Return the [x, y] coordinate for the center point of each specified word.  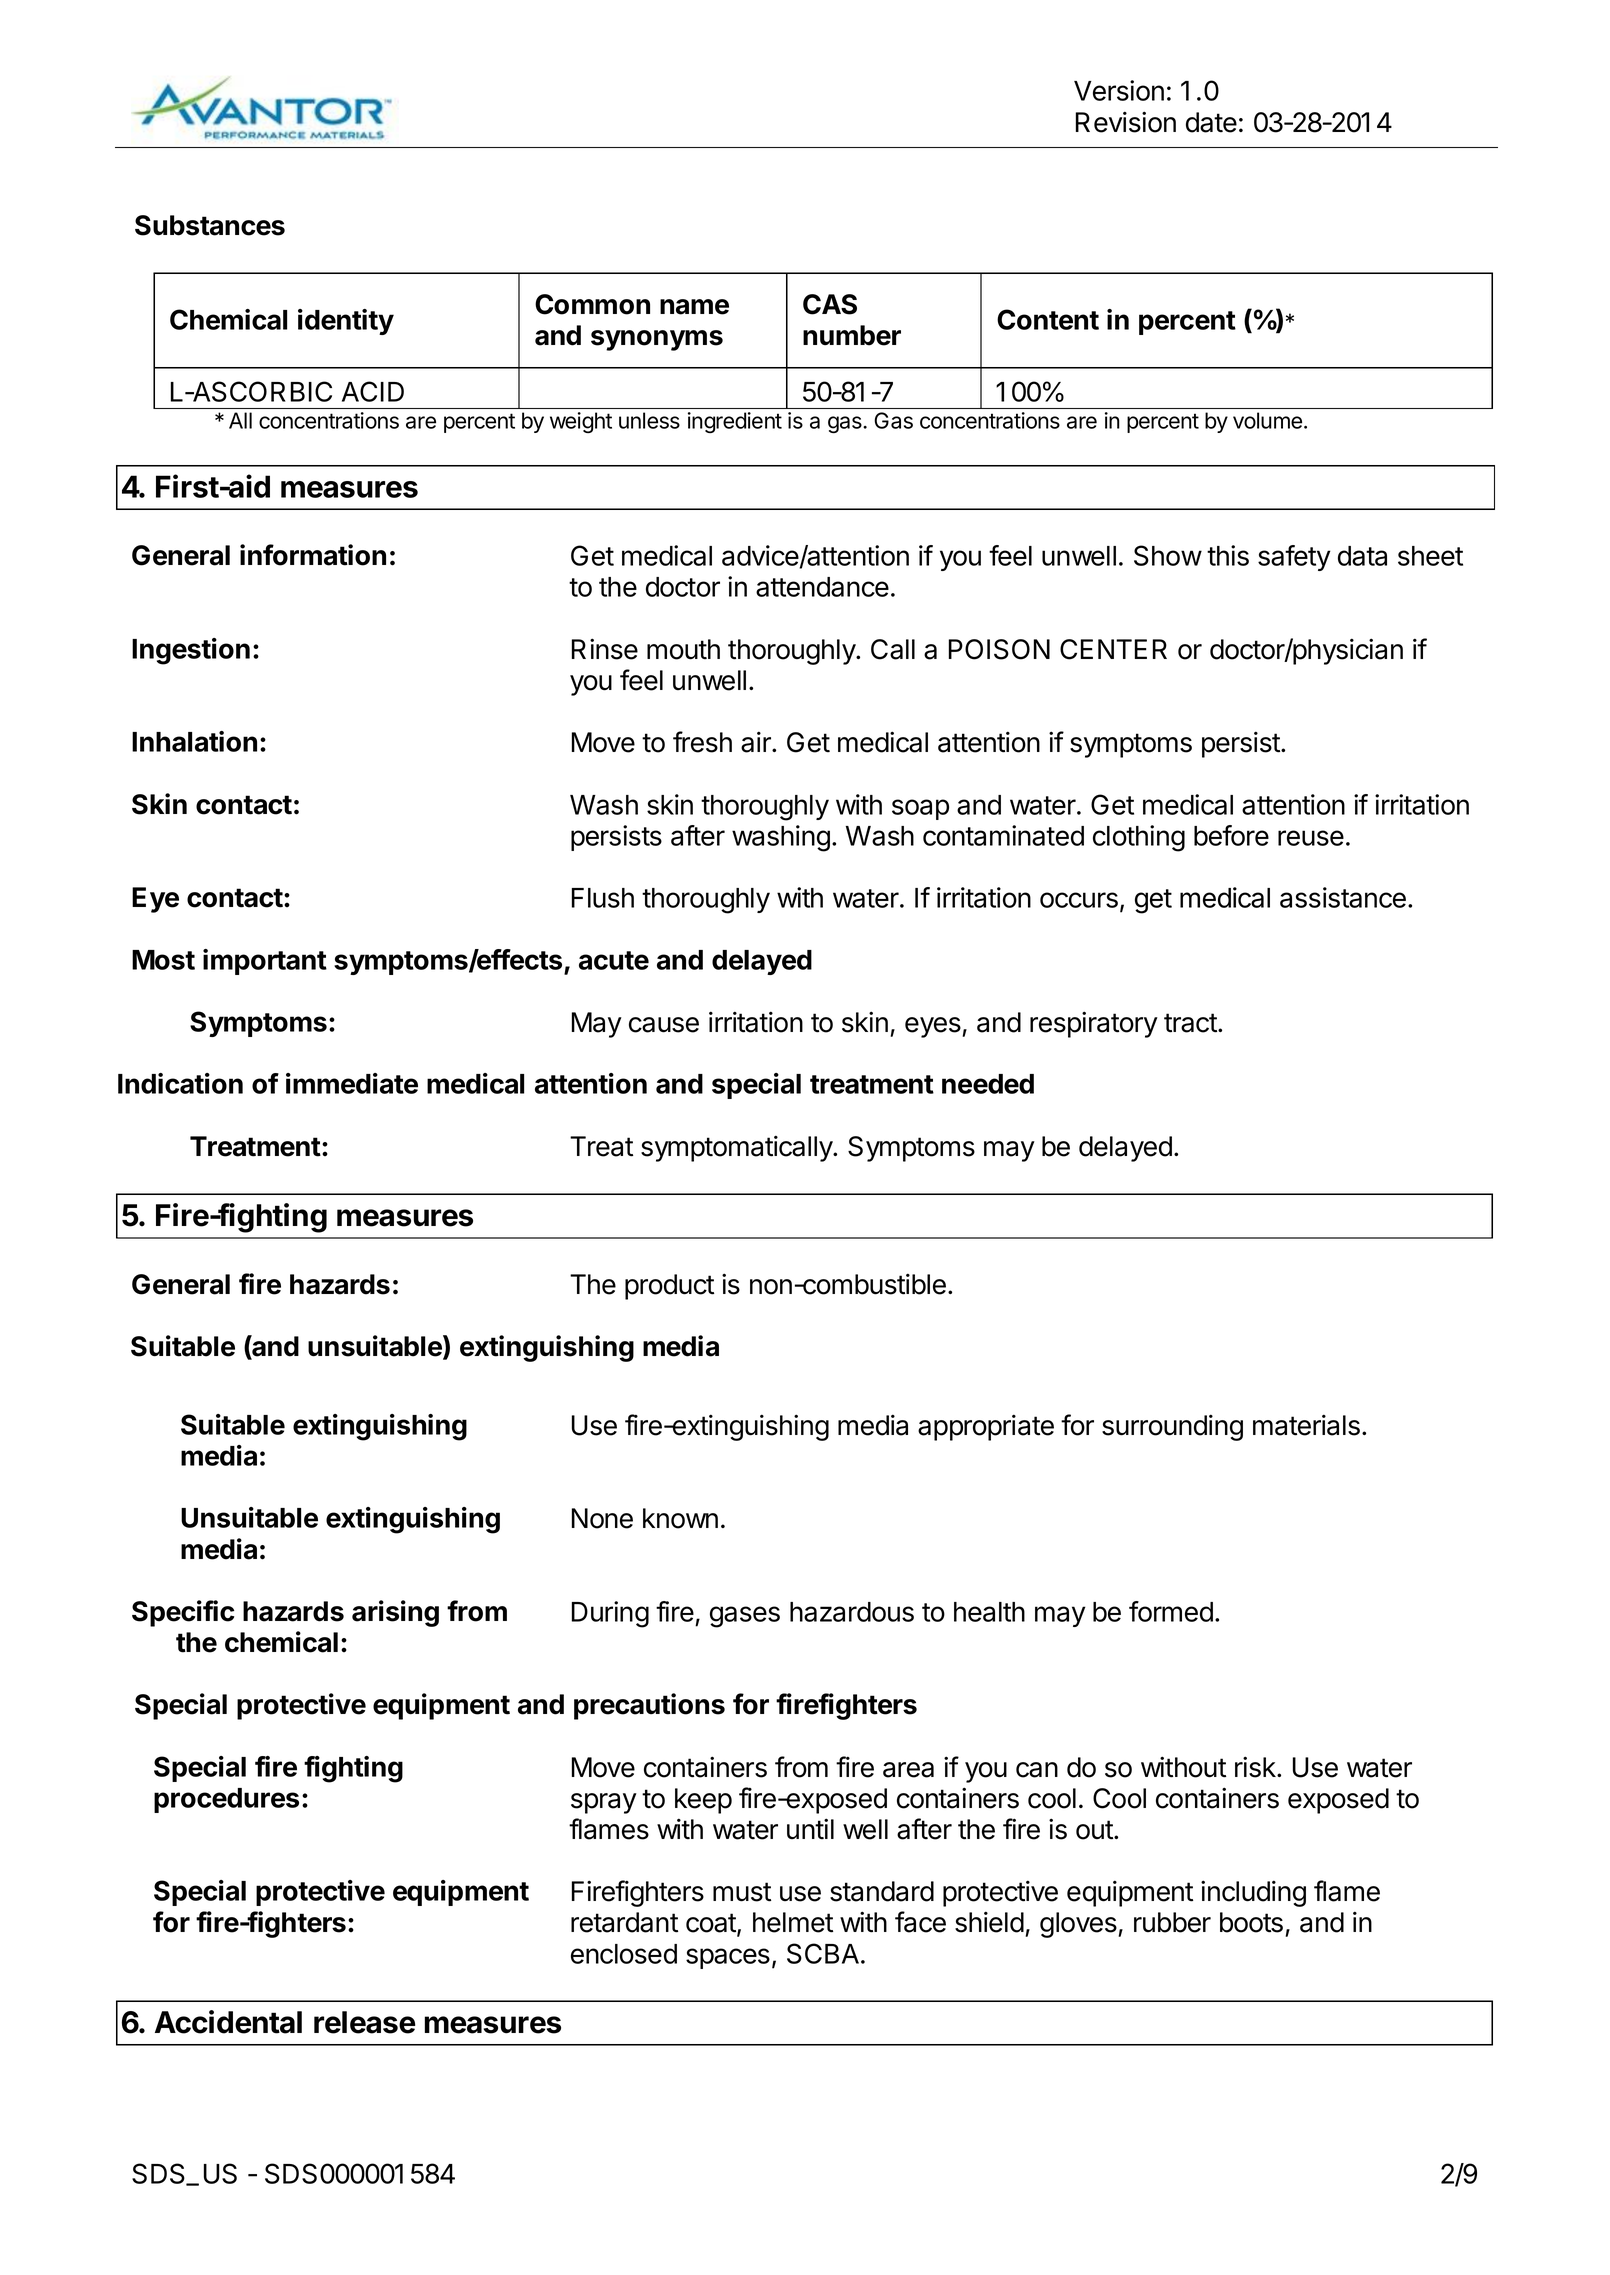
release [364, 2022]
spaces [728, 1958]
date [1211, 122]
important [265, 962]
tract [1190, 1023]
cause [664, 1025]
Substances [210, 225]
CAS [830, 304]
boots [1251, 1922]
